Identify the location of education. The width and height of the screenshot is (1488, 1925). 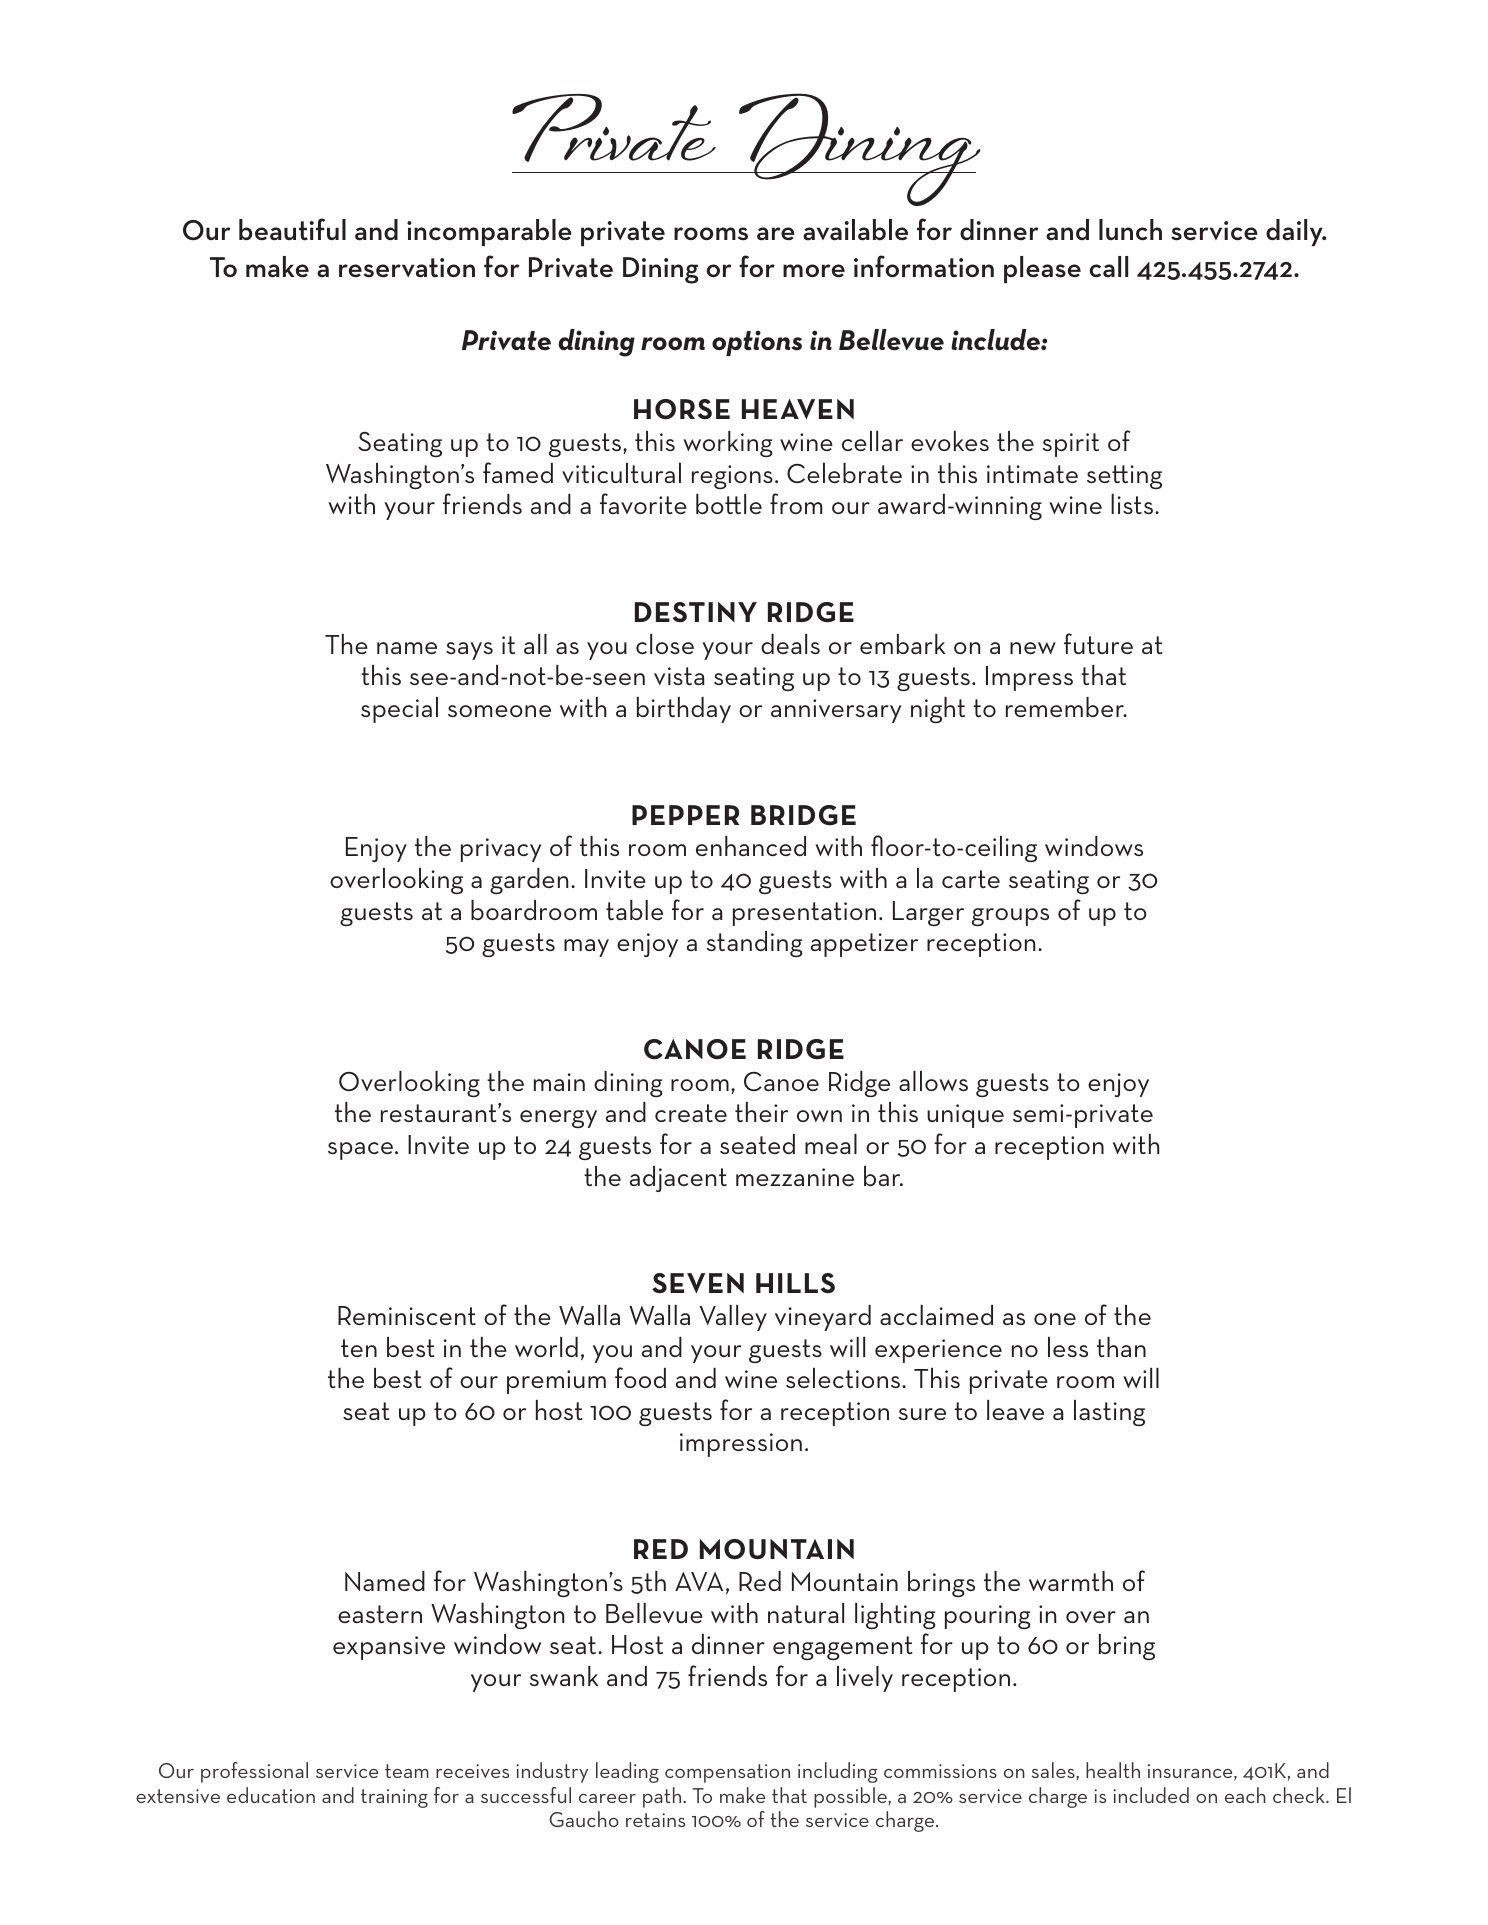
(271, 1795).
